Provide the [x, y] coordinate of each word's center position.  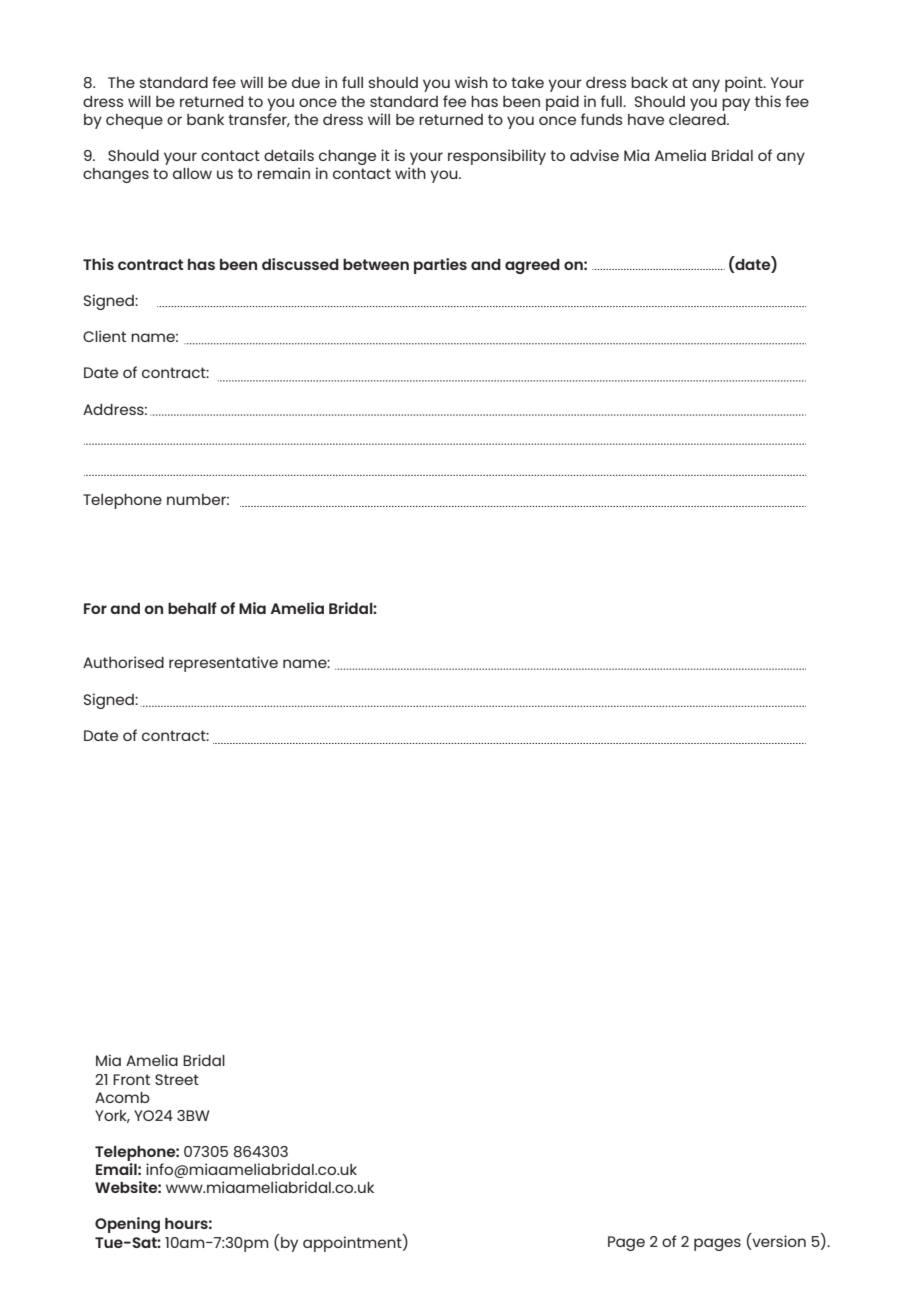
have [646, 119]
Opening [127, 1225]
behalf [192, 608]
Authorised [123, 662]
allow [192, 173]
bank [205, 119]
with [410, 173]
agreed [532, 266]
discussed [300, 264]
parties [440, 266]
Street [177, 1079]
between [376, 264]
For [95, 608]
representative [223, 664]
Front [131, 1079]
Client [104, 336]
